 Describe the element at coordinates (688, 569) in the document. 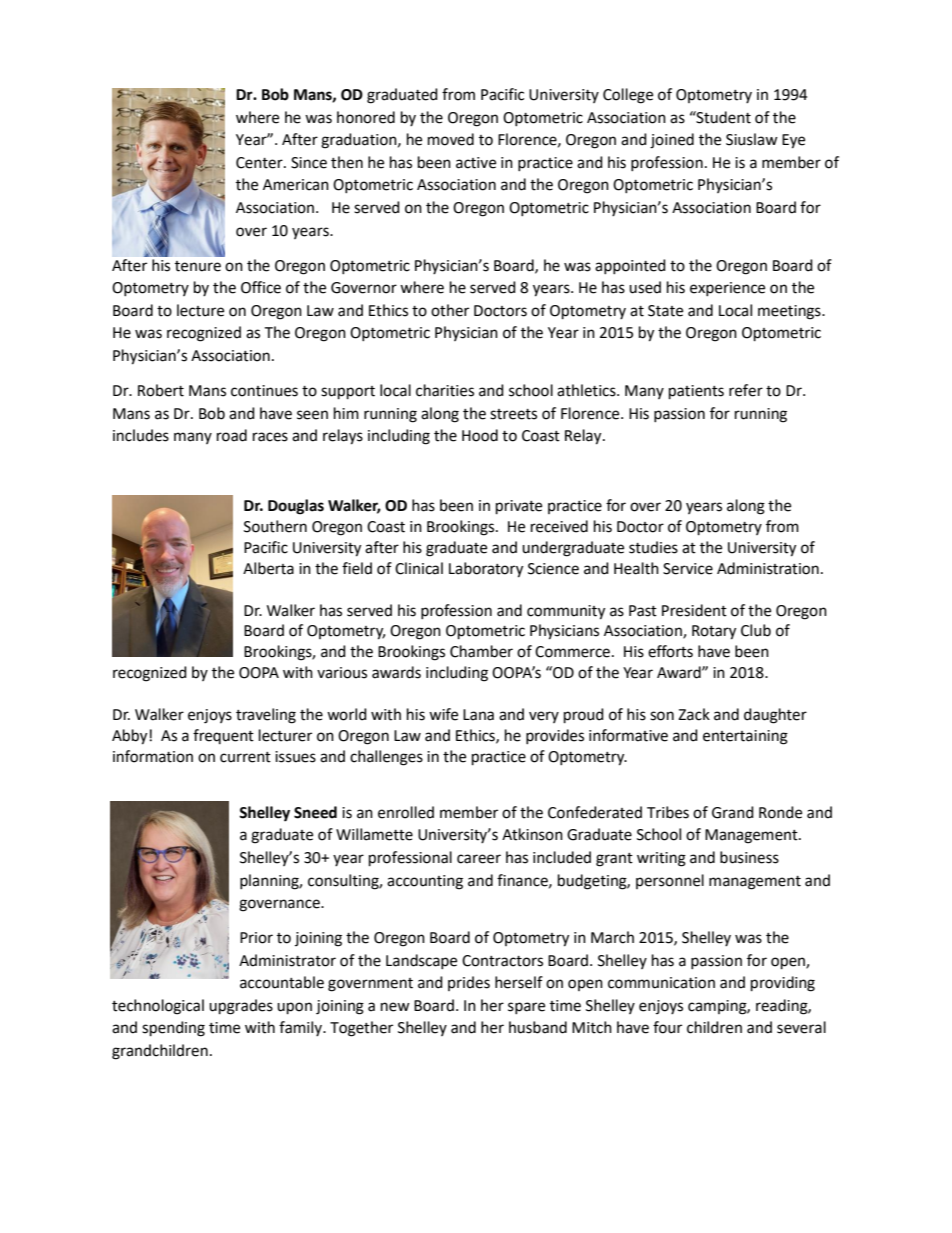

I see `Service` at that location.
